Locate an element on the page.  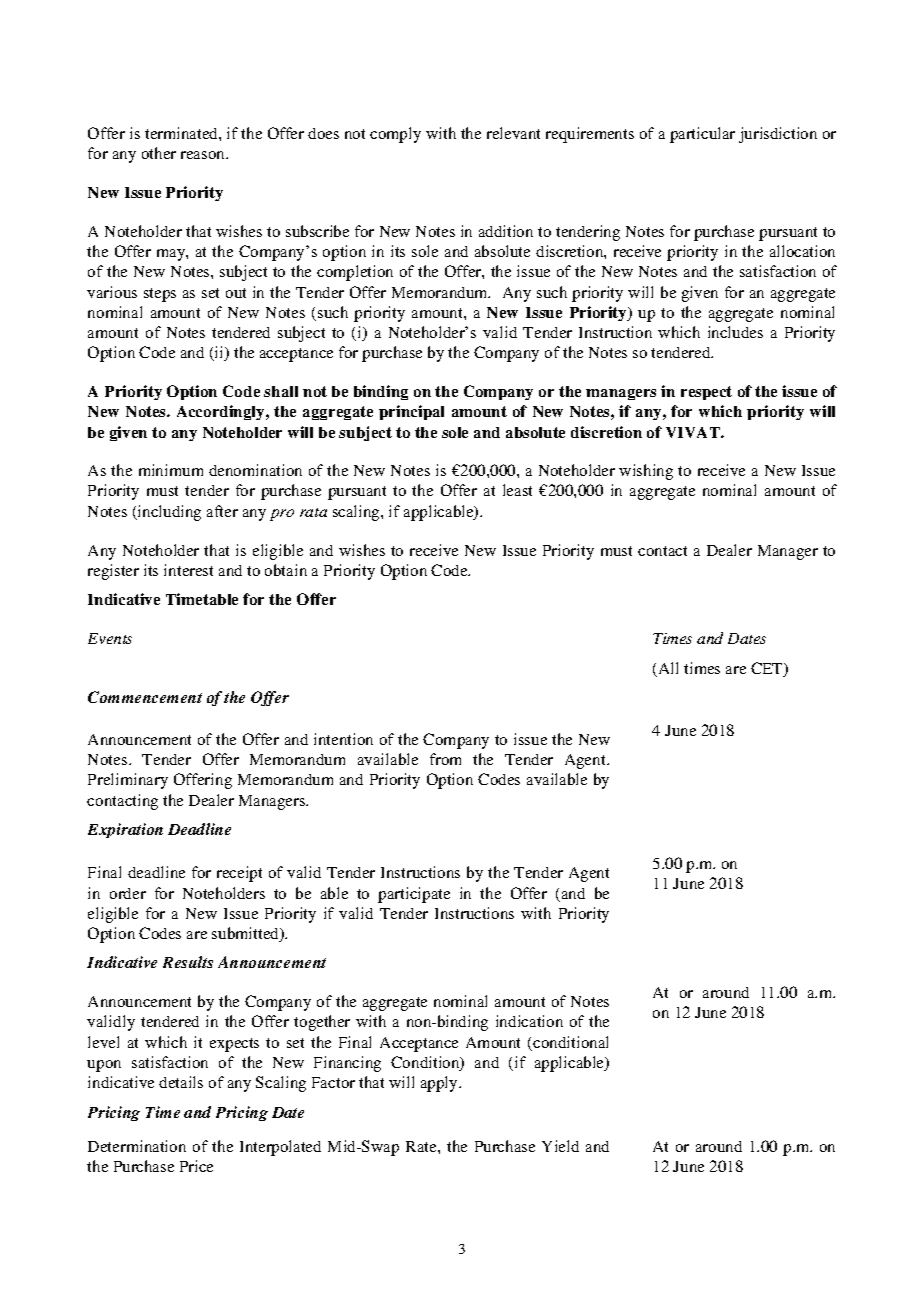
Yield is located at coordinates (560, 1146).
